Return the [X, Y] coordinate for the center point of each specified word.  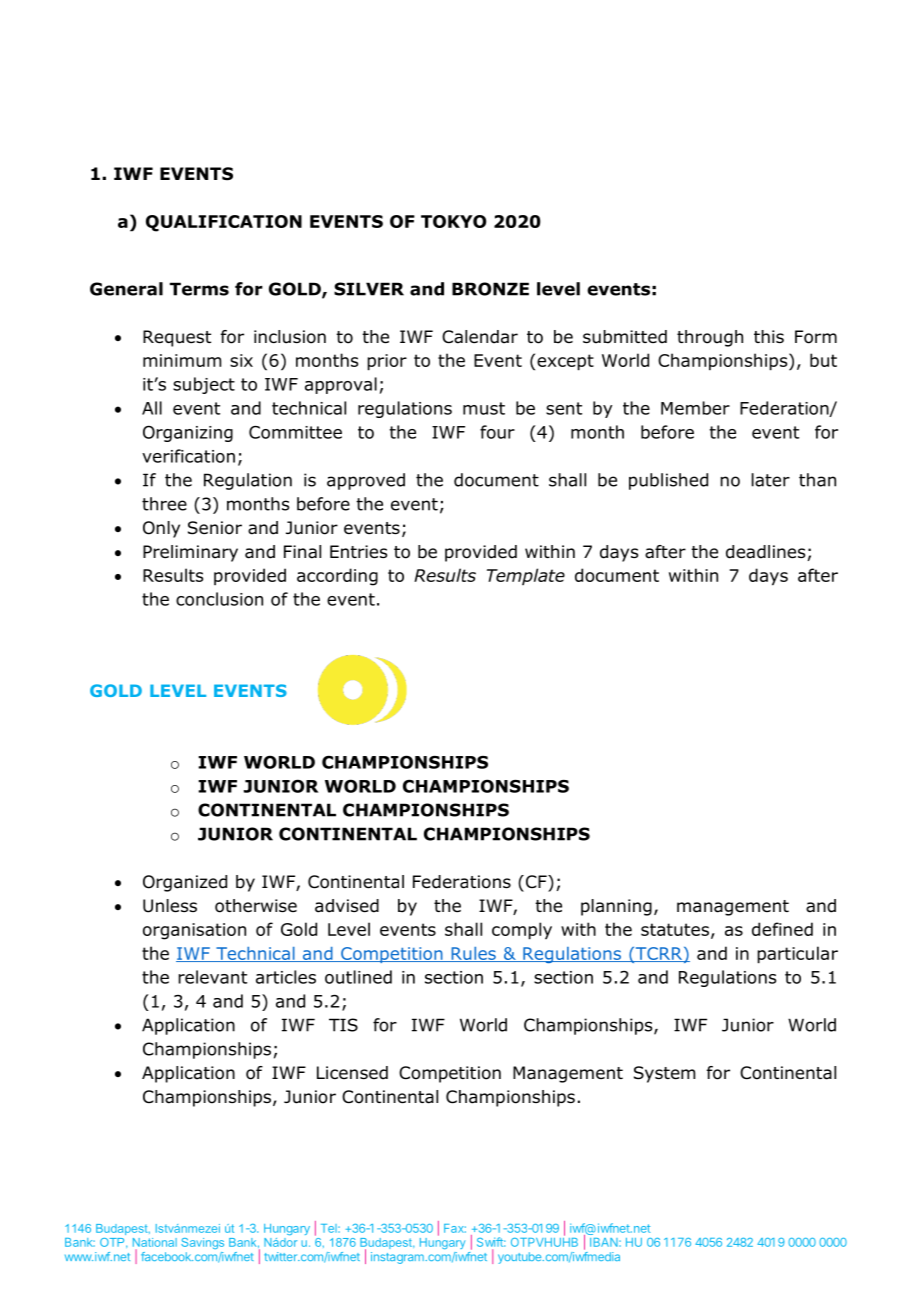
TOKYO [453, 221]
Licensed [352, 1073]
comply [522, 931]
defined [782, 929]
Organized [185, 883]
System [664, 1074]
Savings [202, 1243]
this [769, 336]
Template [526, 576]
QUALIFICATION [224, 223]
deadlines [765, 552]
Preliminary [190, 553]
